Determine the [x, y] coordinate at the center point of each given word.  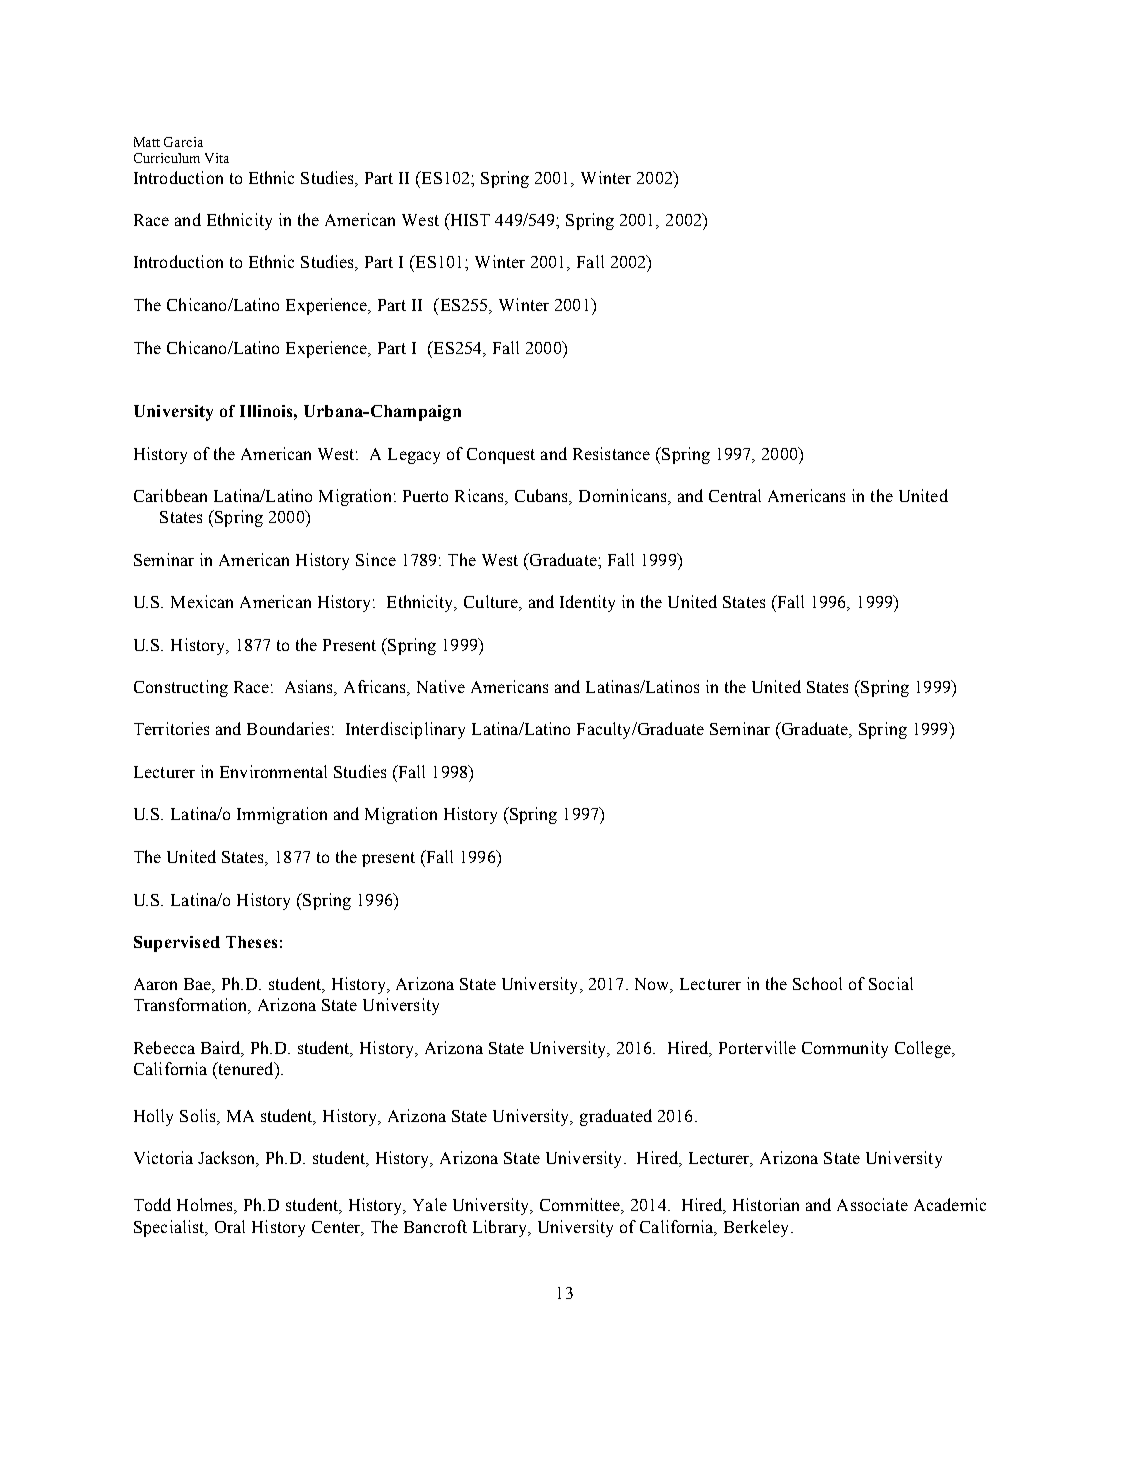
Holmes [206, 1206]
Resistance [611, 453]
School [817, 983]
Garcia [183, 142]
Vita [217, 158]
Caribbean [170, 495]
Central [735, 495]
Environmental [273, 771]
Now [653, 985]
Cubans [543, 497]
